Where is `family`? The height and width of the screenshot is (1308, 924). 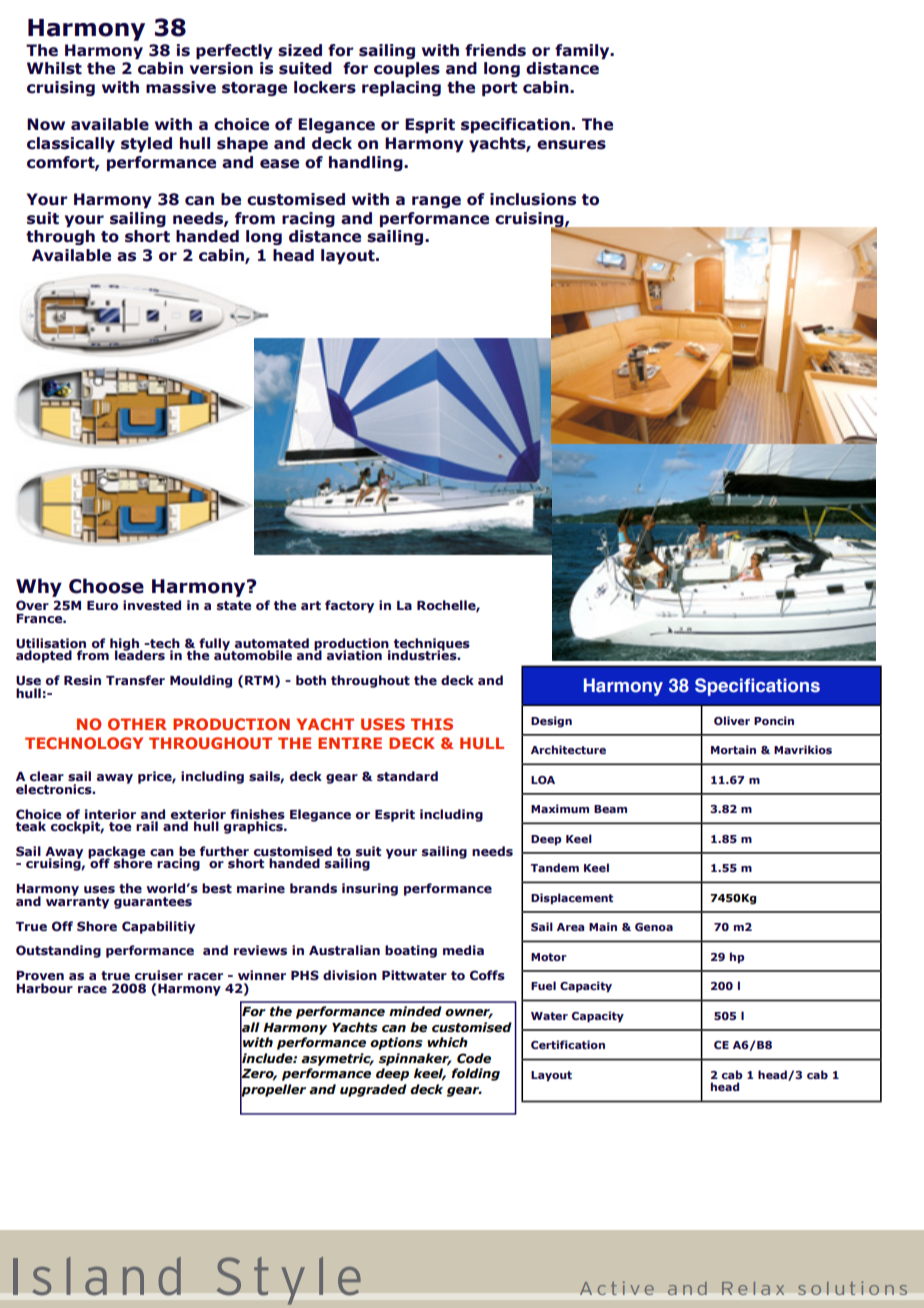
family is located at coordinates (583, 51).
